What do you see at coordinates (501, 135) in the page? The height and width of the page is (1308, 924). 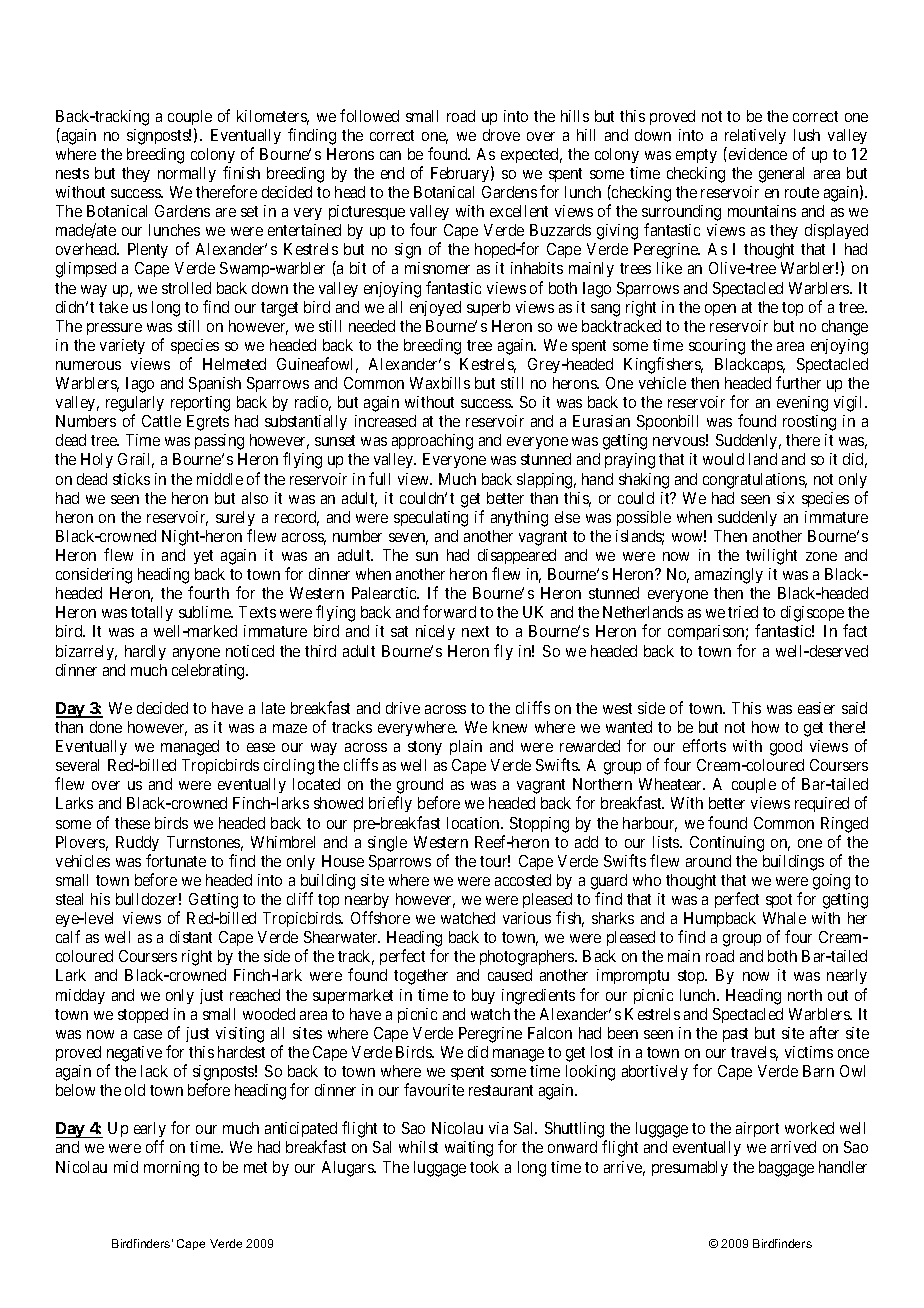 I see `drove` at bounding box center [501, 135].
